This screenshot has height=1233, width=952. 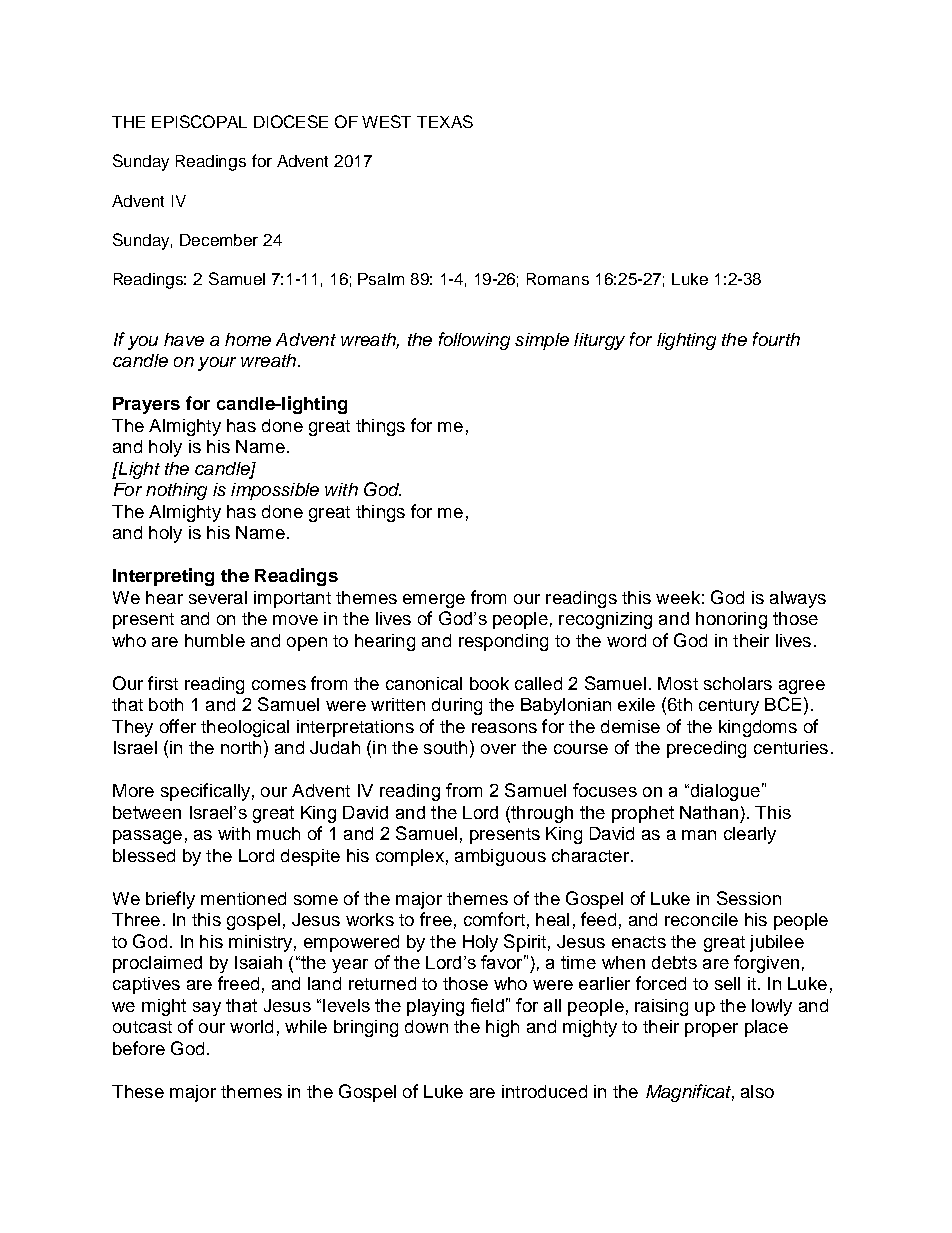 I want to click on your, so click(x=217, y=364).
